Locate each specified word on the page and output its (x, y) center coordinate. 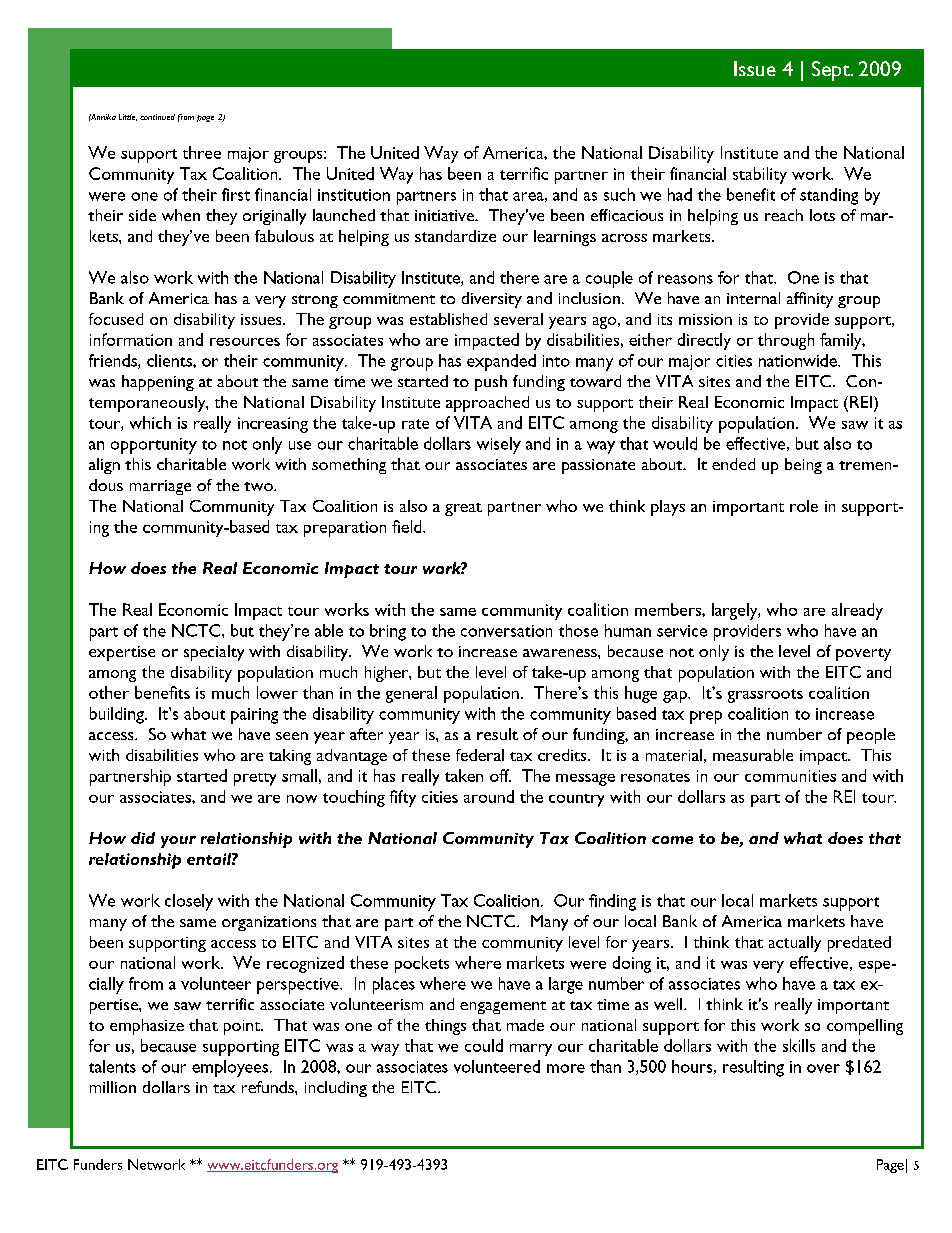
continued (157, 117)
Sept (832, 71)
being (803, 466)
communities (790, 776)
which (150, 422)
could (484, 1045)
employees (230, 1068)
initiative (445, 215)
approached (487, 404)
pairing (254, 716)
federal (480, 755)
